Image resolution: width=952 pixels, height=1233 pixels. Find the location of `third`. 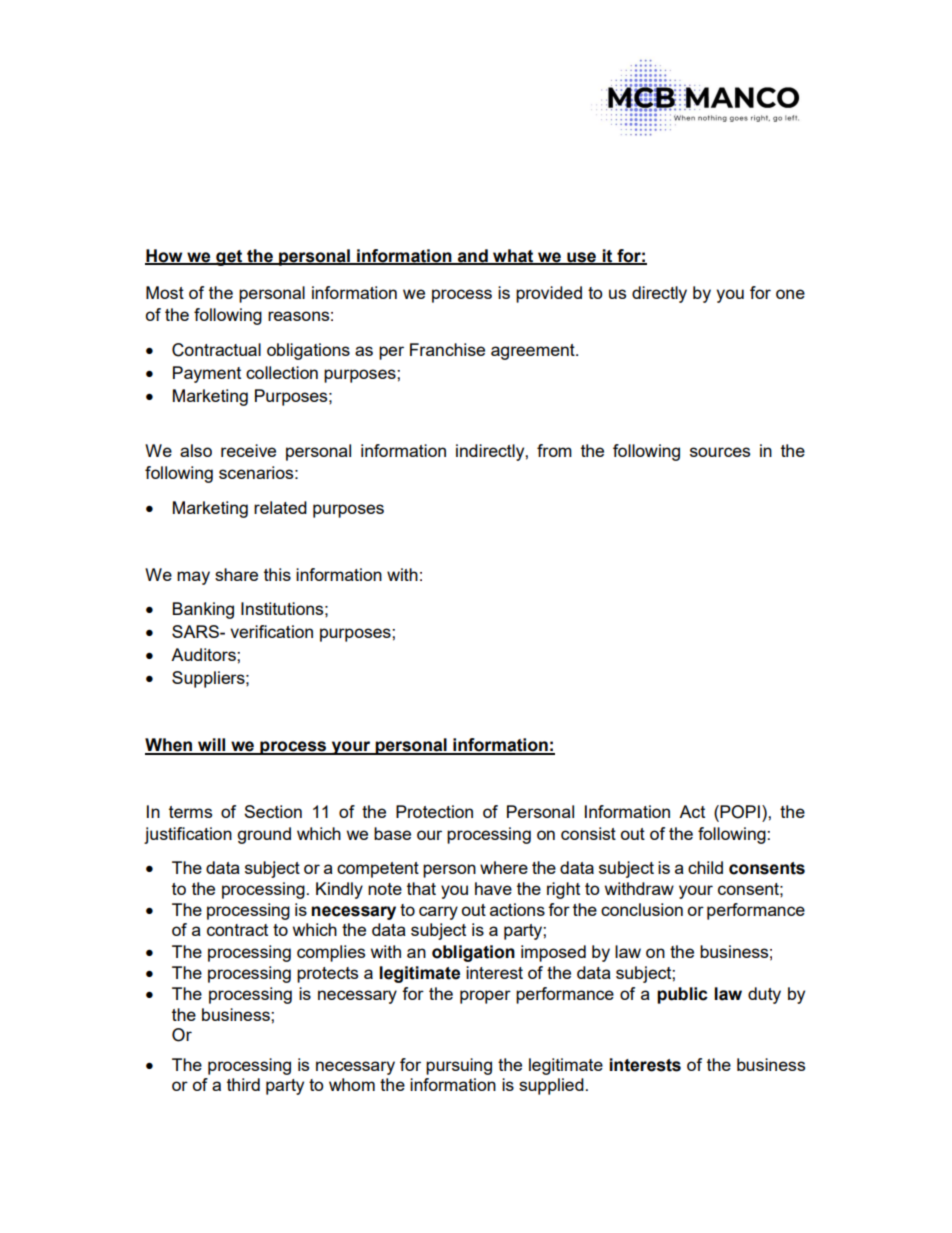

third is located at coordinates (243, 1084).
